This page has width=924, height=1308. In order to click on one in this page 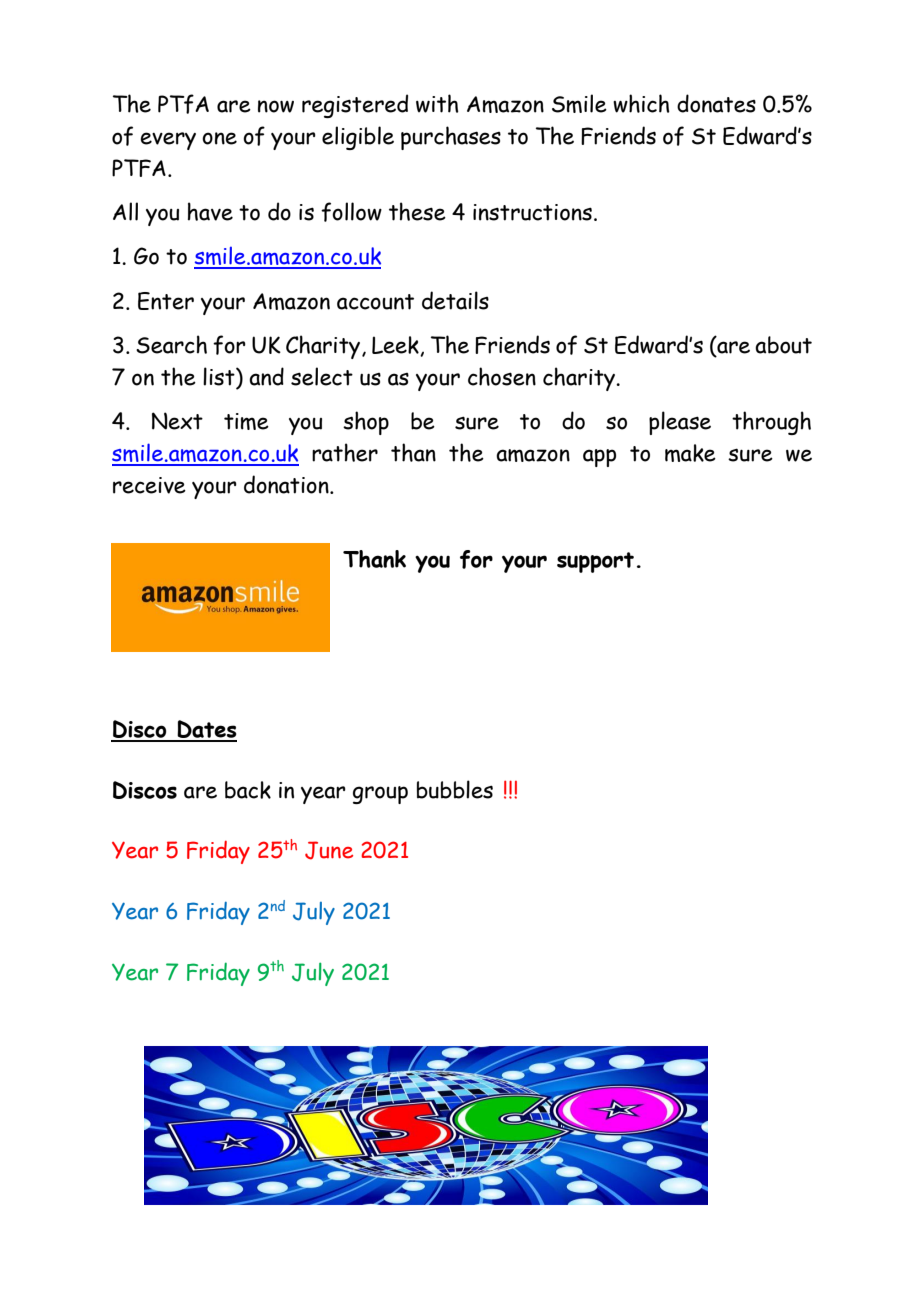, I will do `click(219, 138)`.
